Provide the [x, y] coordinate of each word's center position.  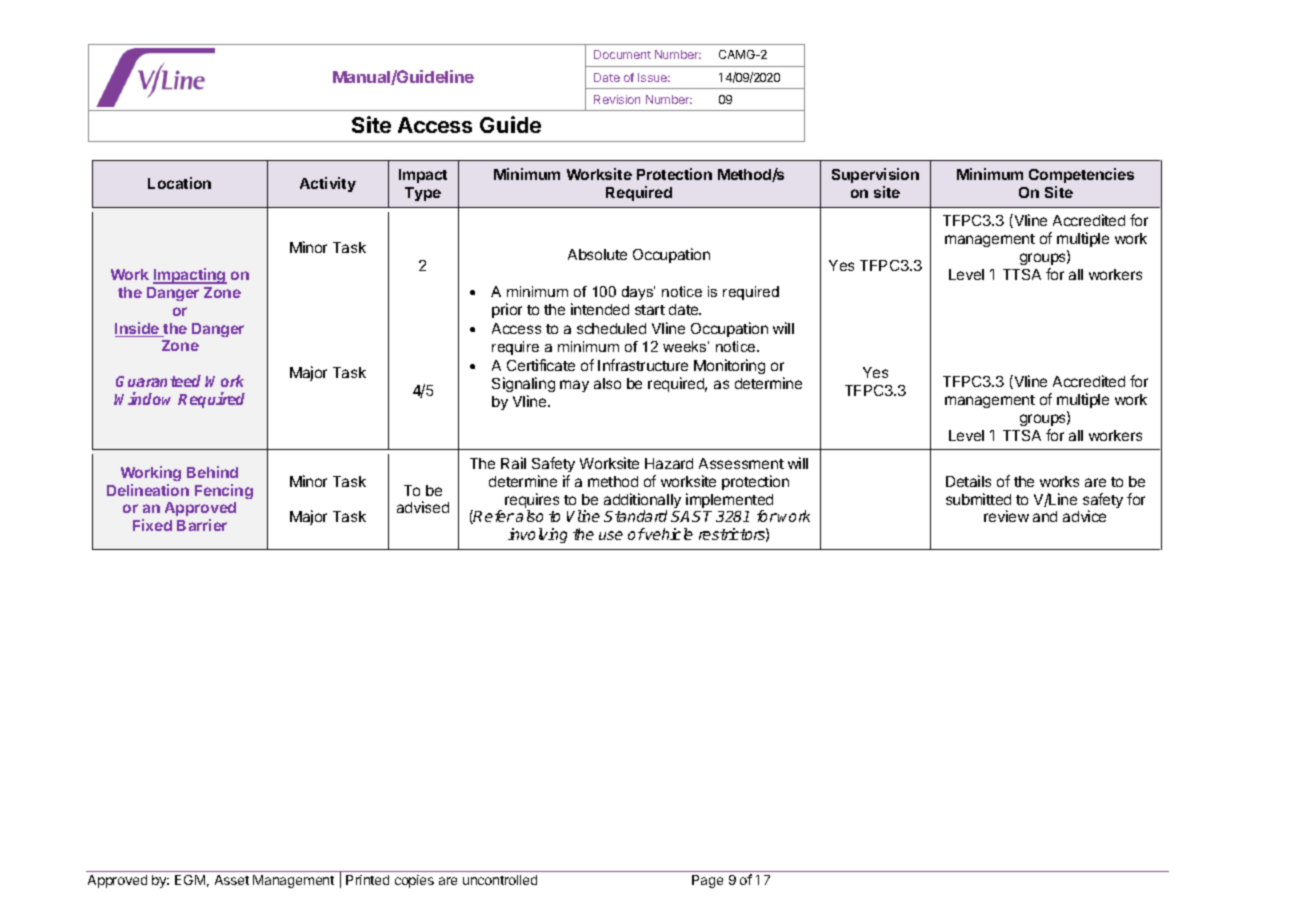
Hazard [669, 463]
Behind [212, 472]
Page [707, 881]
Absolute [597, 254]
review [1006, 516]
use [611, 535]
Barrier [202, 525]
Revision [617, 99]
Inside [138, 329]
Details [968, 481]
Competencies [1081, 175]
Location [179, 183]
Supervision [875, 175]
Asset [232, 880]
